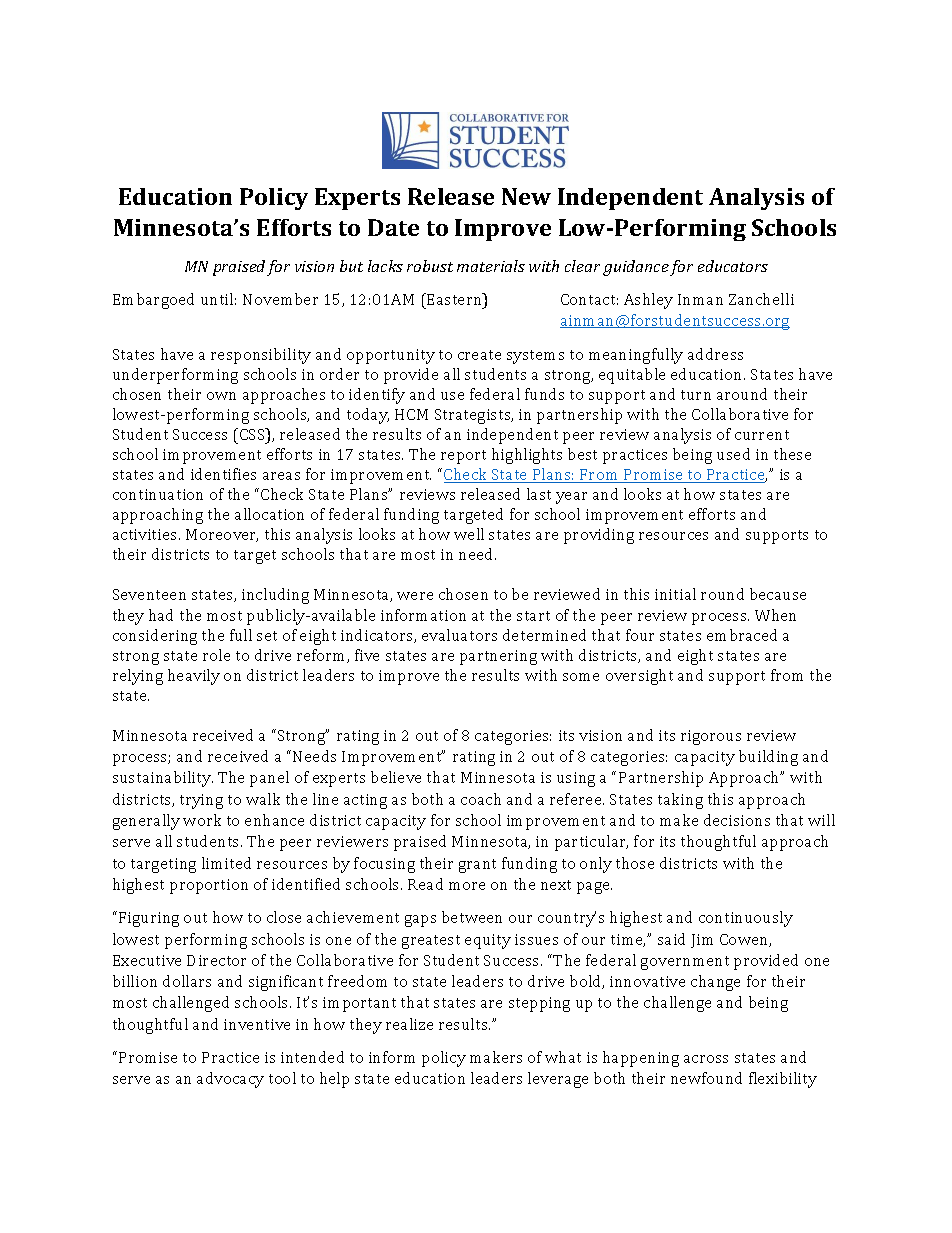 The height and width of the screenshot is (1233, 952). Describe the element at coordinates (733, 266) in the screenshot. I see `educators` at that location.
